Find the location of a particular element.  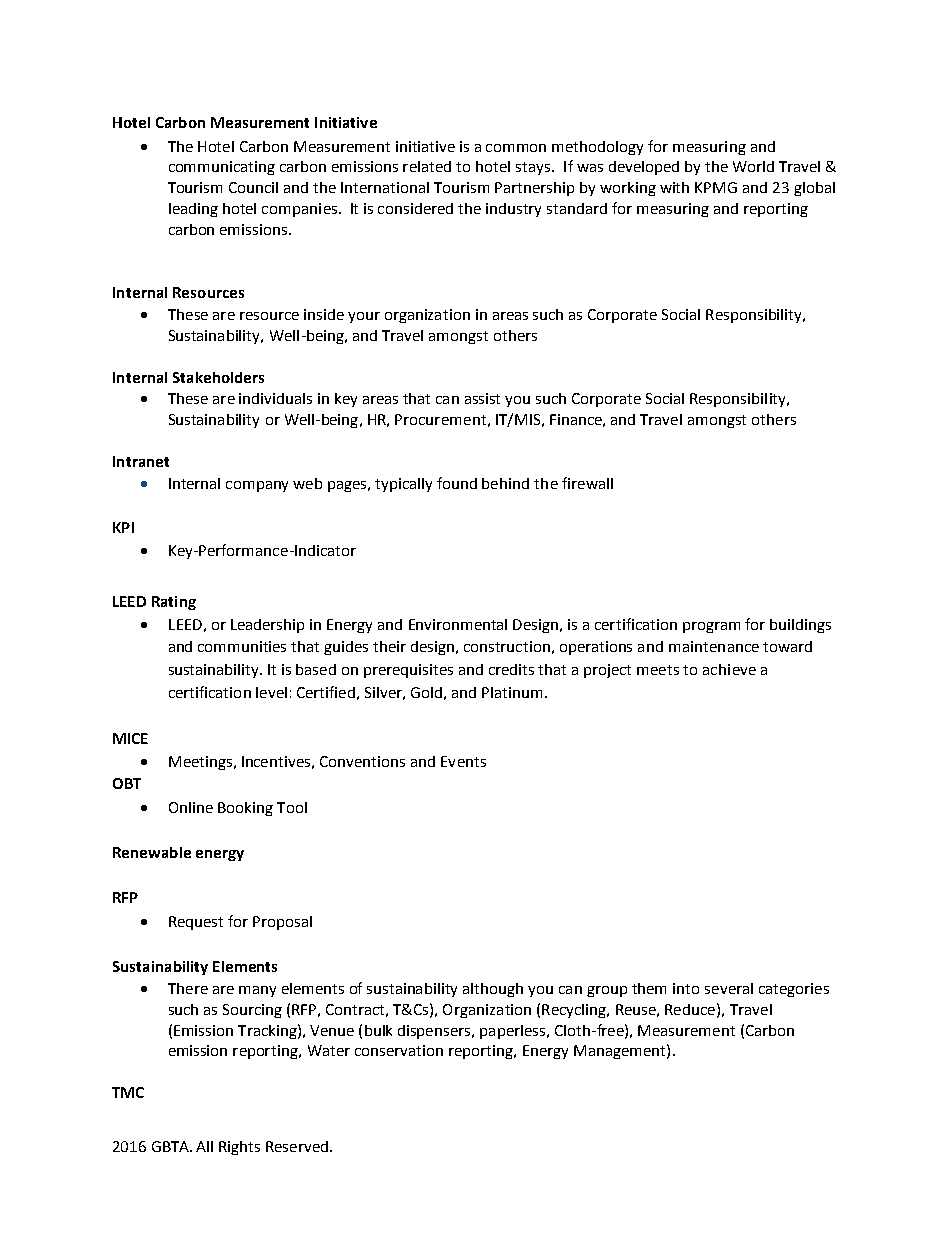

firewall is located at coordinates (587, 483).
